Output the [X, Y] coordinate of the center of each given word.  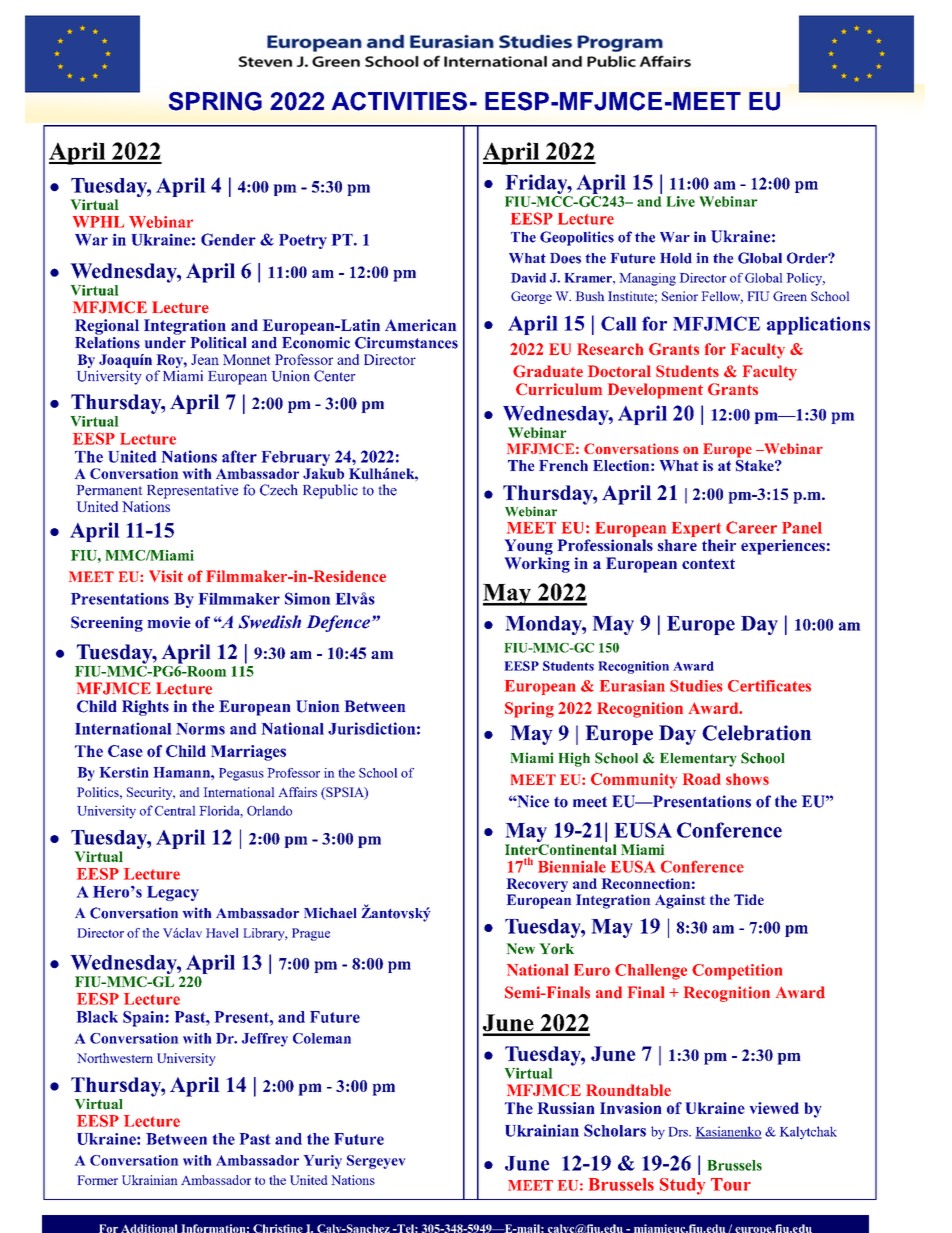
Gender [228, 239]
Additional [149, 1228]
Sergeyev [376, 1162]
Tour [731, 1184]
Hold [676, 258]
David [528, 278]
